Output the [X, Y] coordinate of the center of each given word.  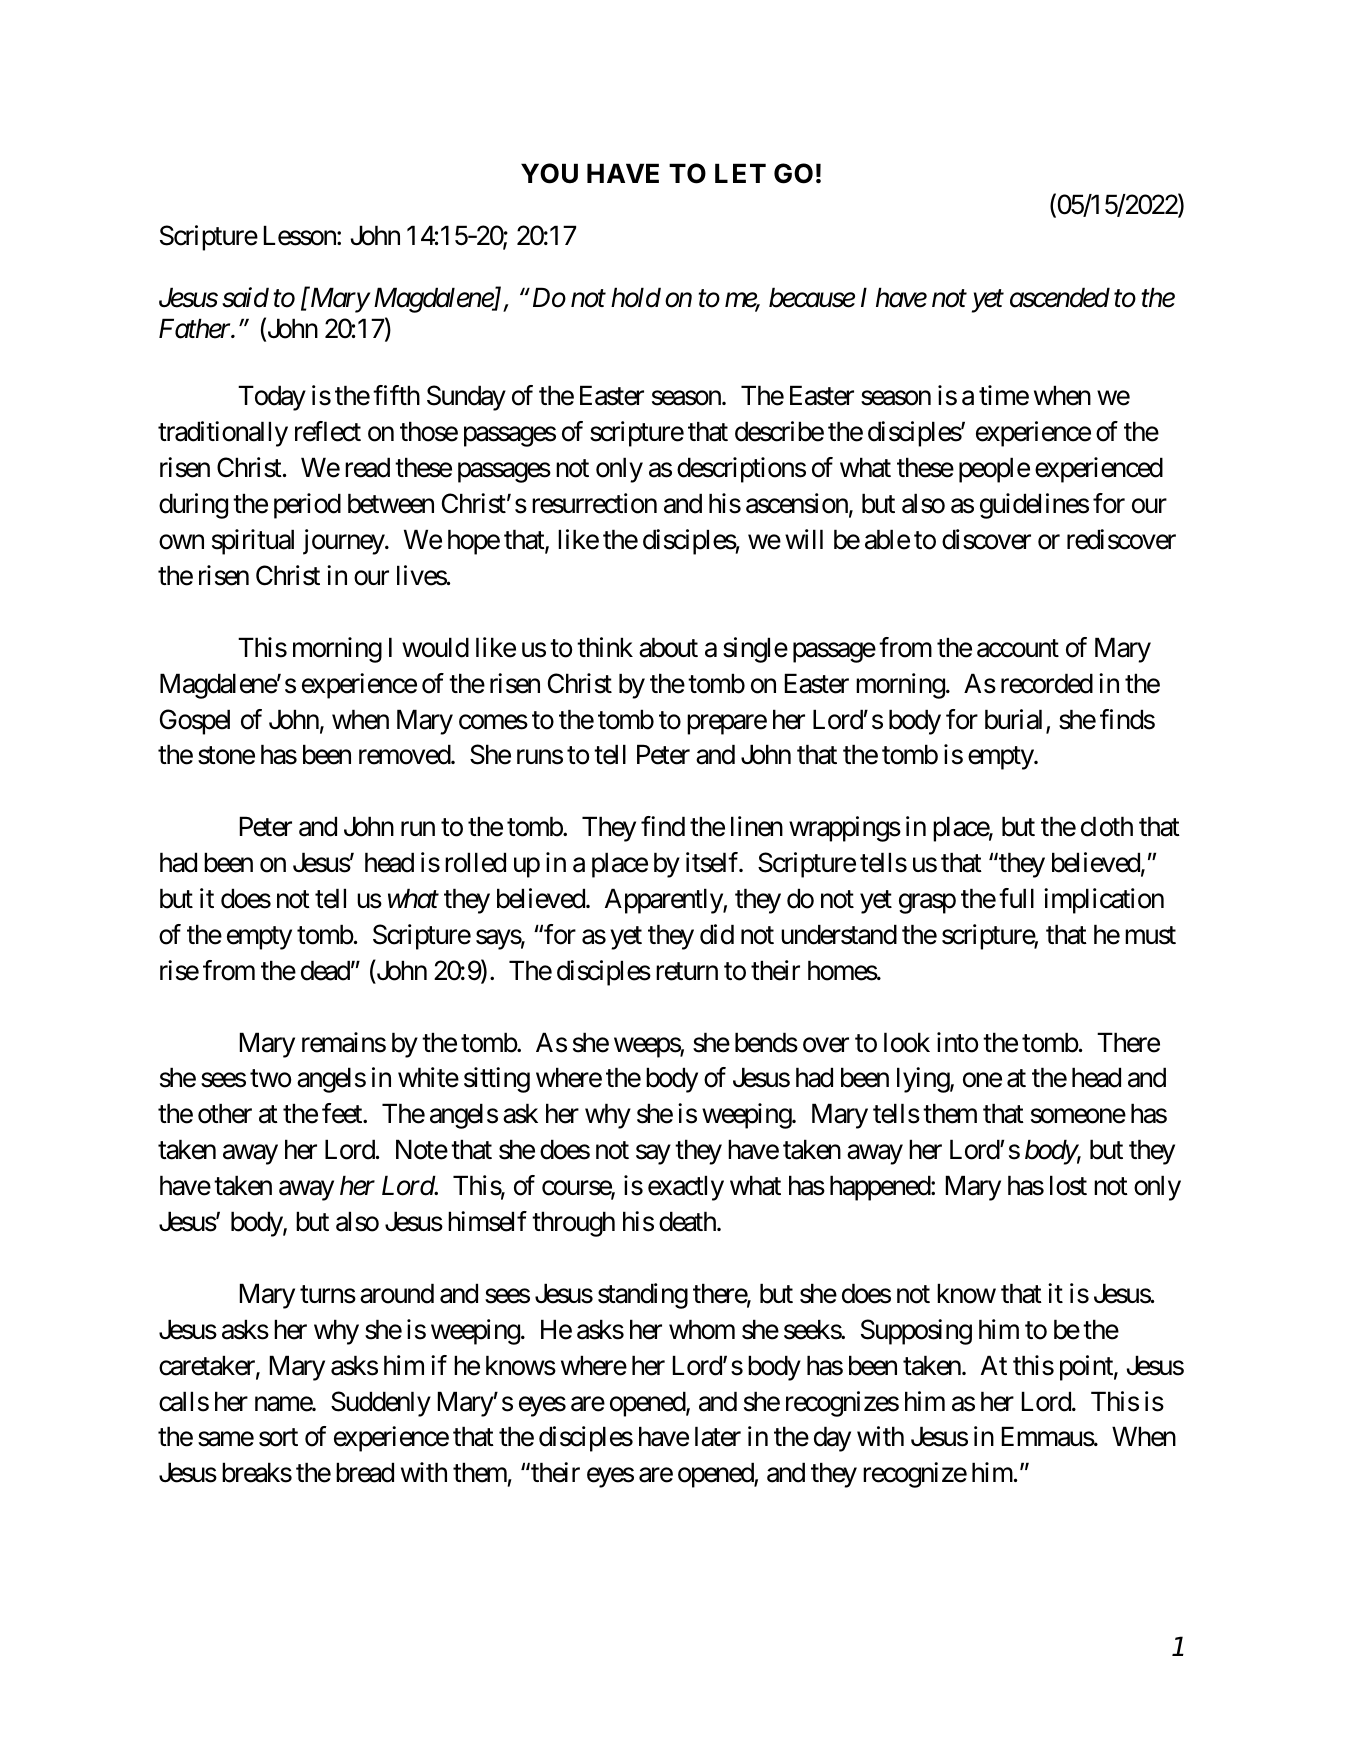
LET [740, 173]
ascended [1060, 297]
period [307, 506]
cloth [1107, 826]
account [1018, 648]
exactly [686, 1188]
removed [405, 754]
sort [278, 1438]
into [957, 1042]
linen [757, 826]
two [270, 1079]
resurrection [594, 503]
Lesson [301, 236]
